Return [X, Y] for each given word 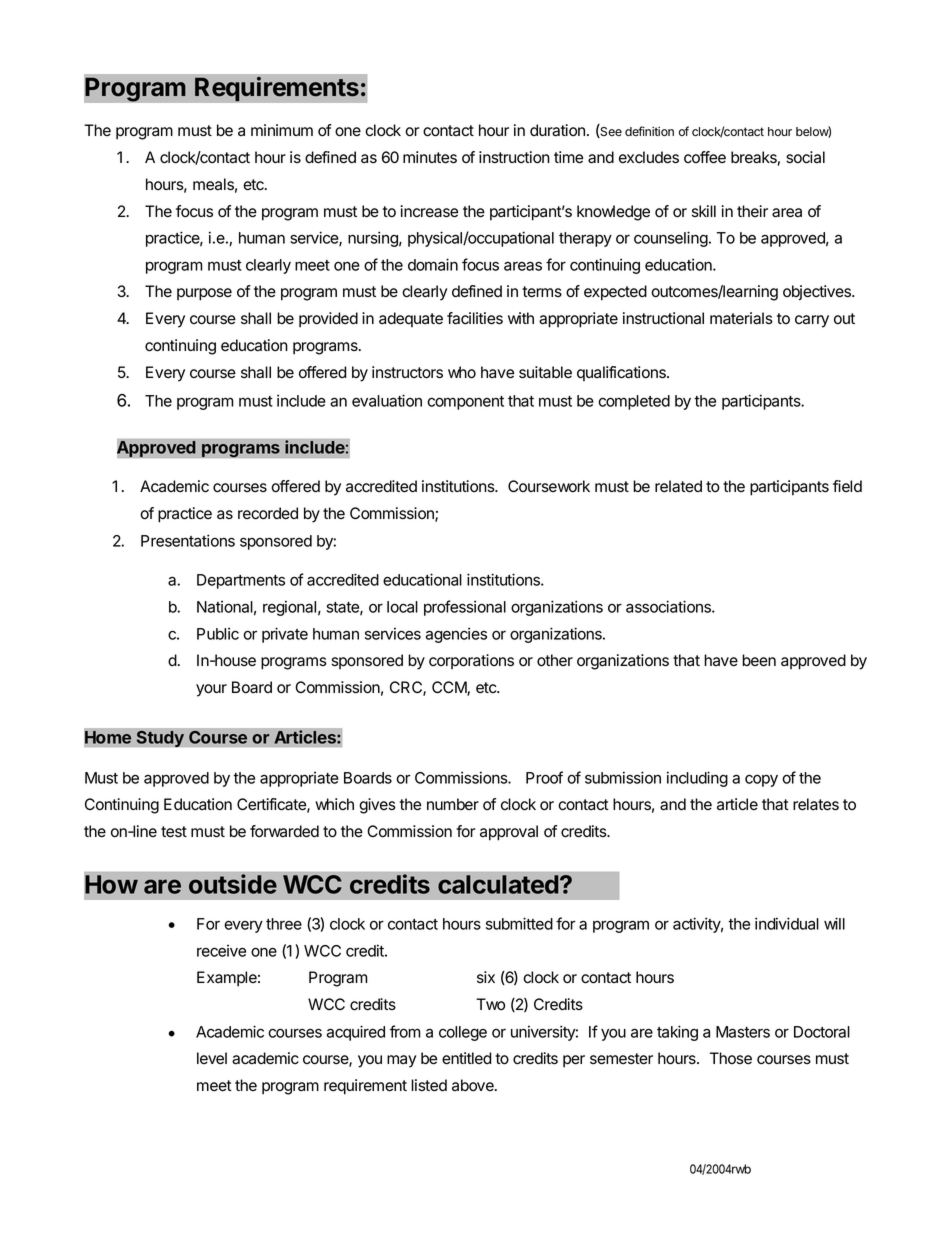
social [805, 157]
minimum [282, 130]
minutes [430, 157]
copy [761, 780]
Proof [544, 777]
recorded [268, 513]
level [212, 1058]
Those [731, 1058]
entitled [466, 1058]
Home [108, 737]
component [465, 403]
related [678, 486]
